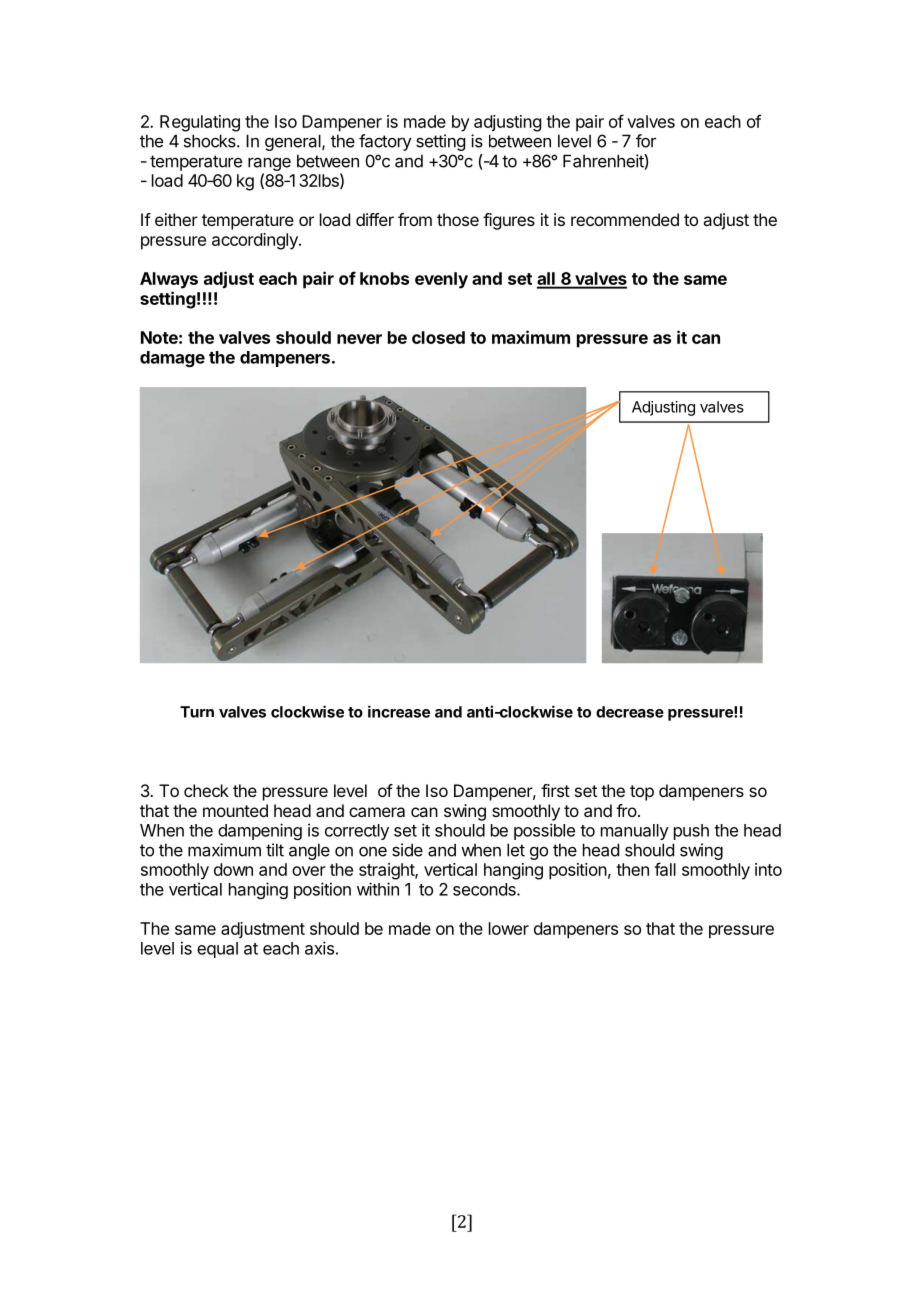 The image size is (924, 1309). I want to click on factory, so click(385, 142).
